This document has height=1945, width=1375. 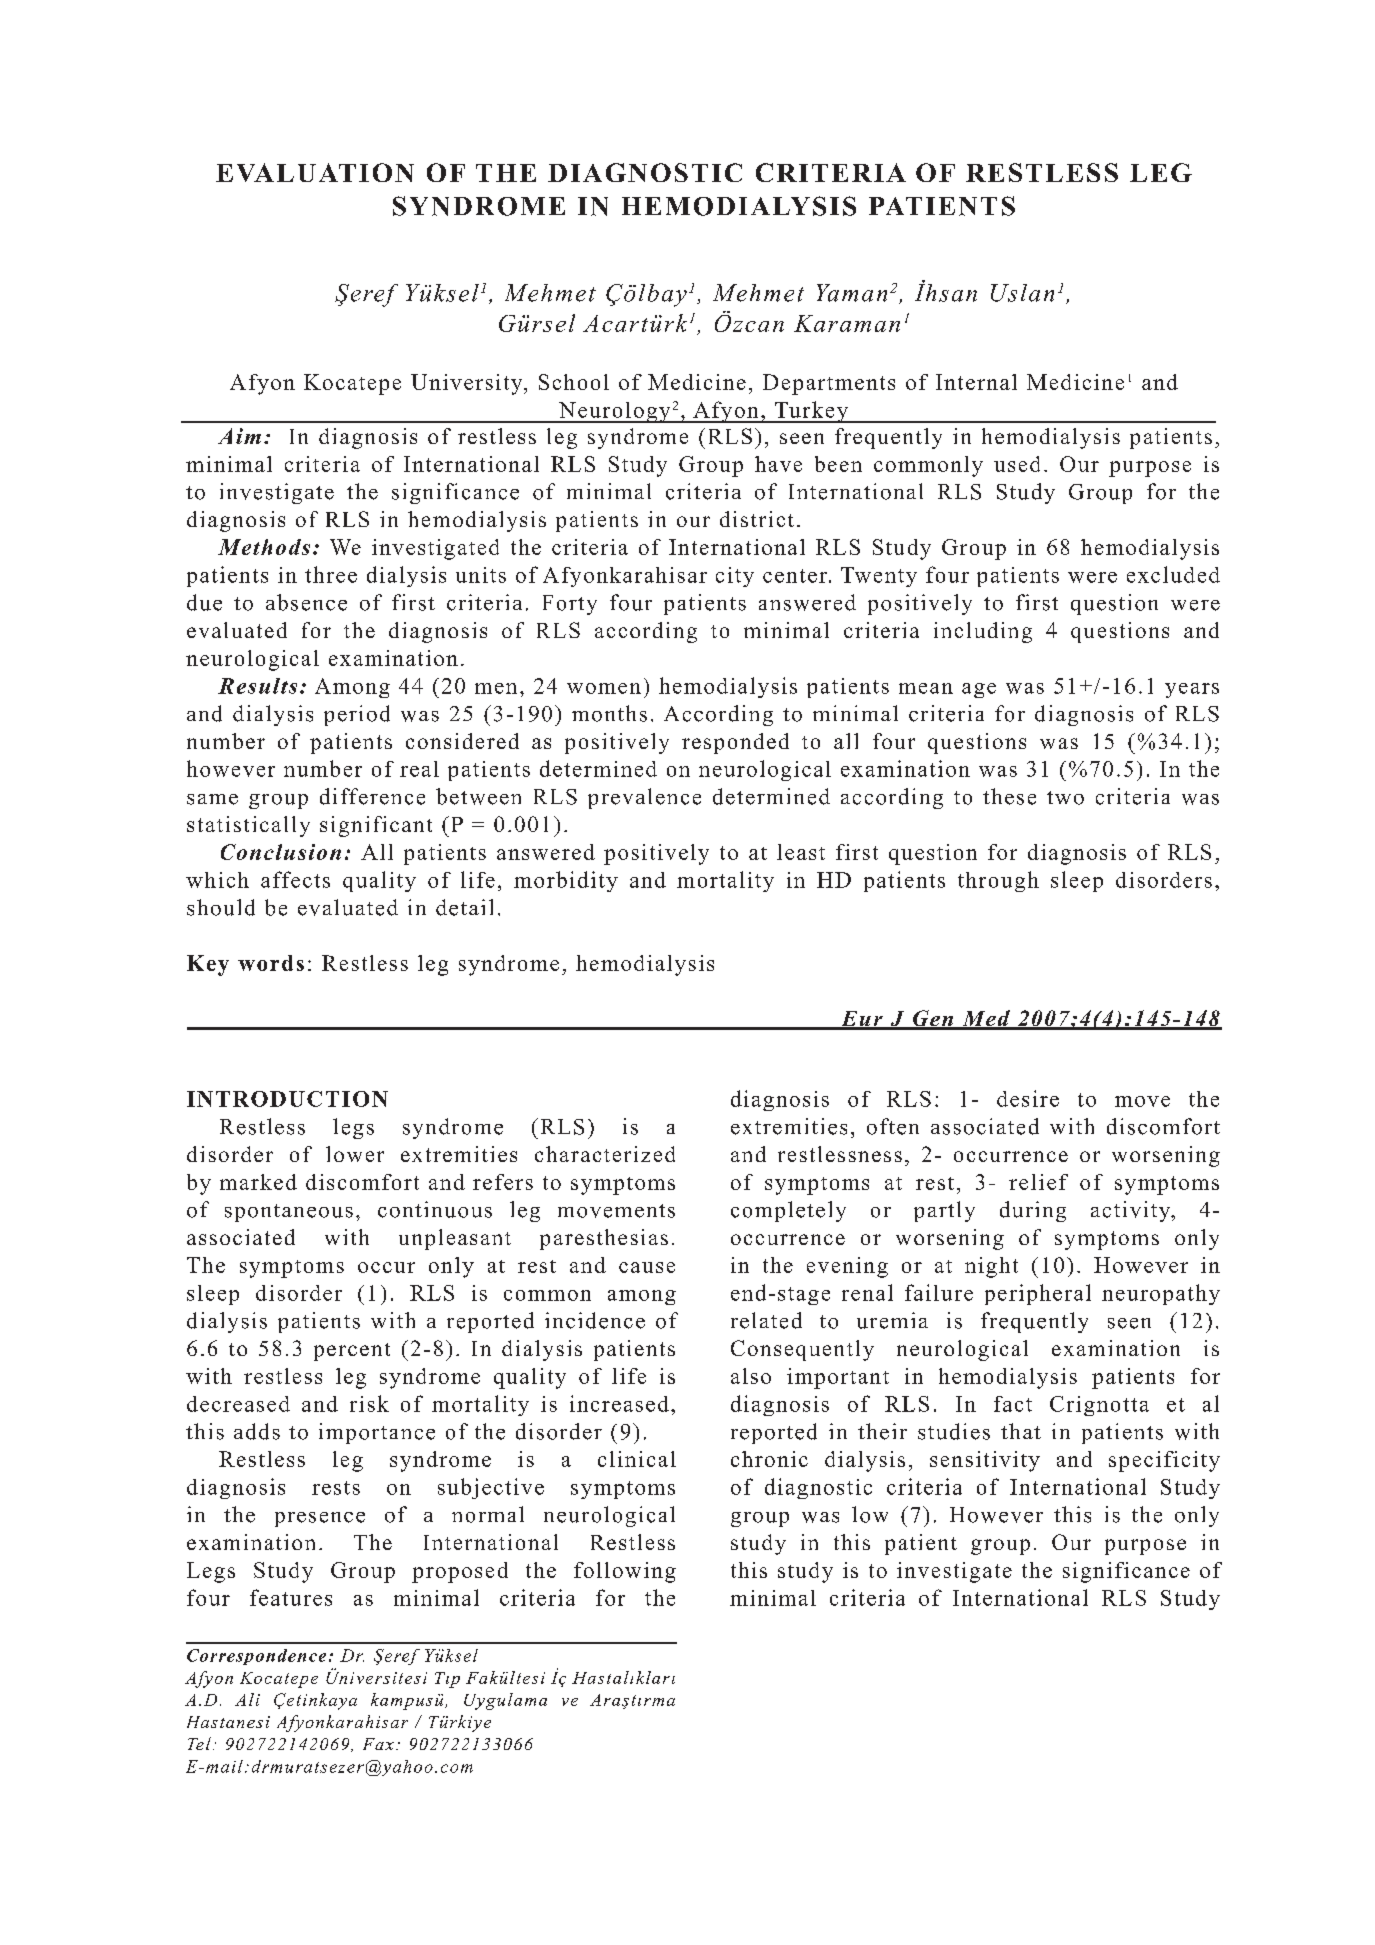 What do you see at coordinates (287, 1099) in the document?
I see `INTRODUCTION` at bounding box center [287, 1099].
